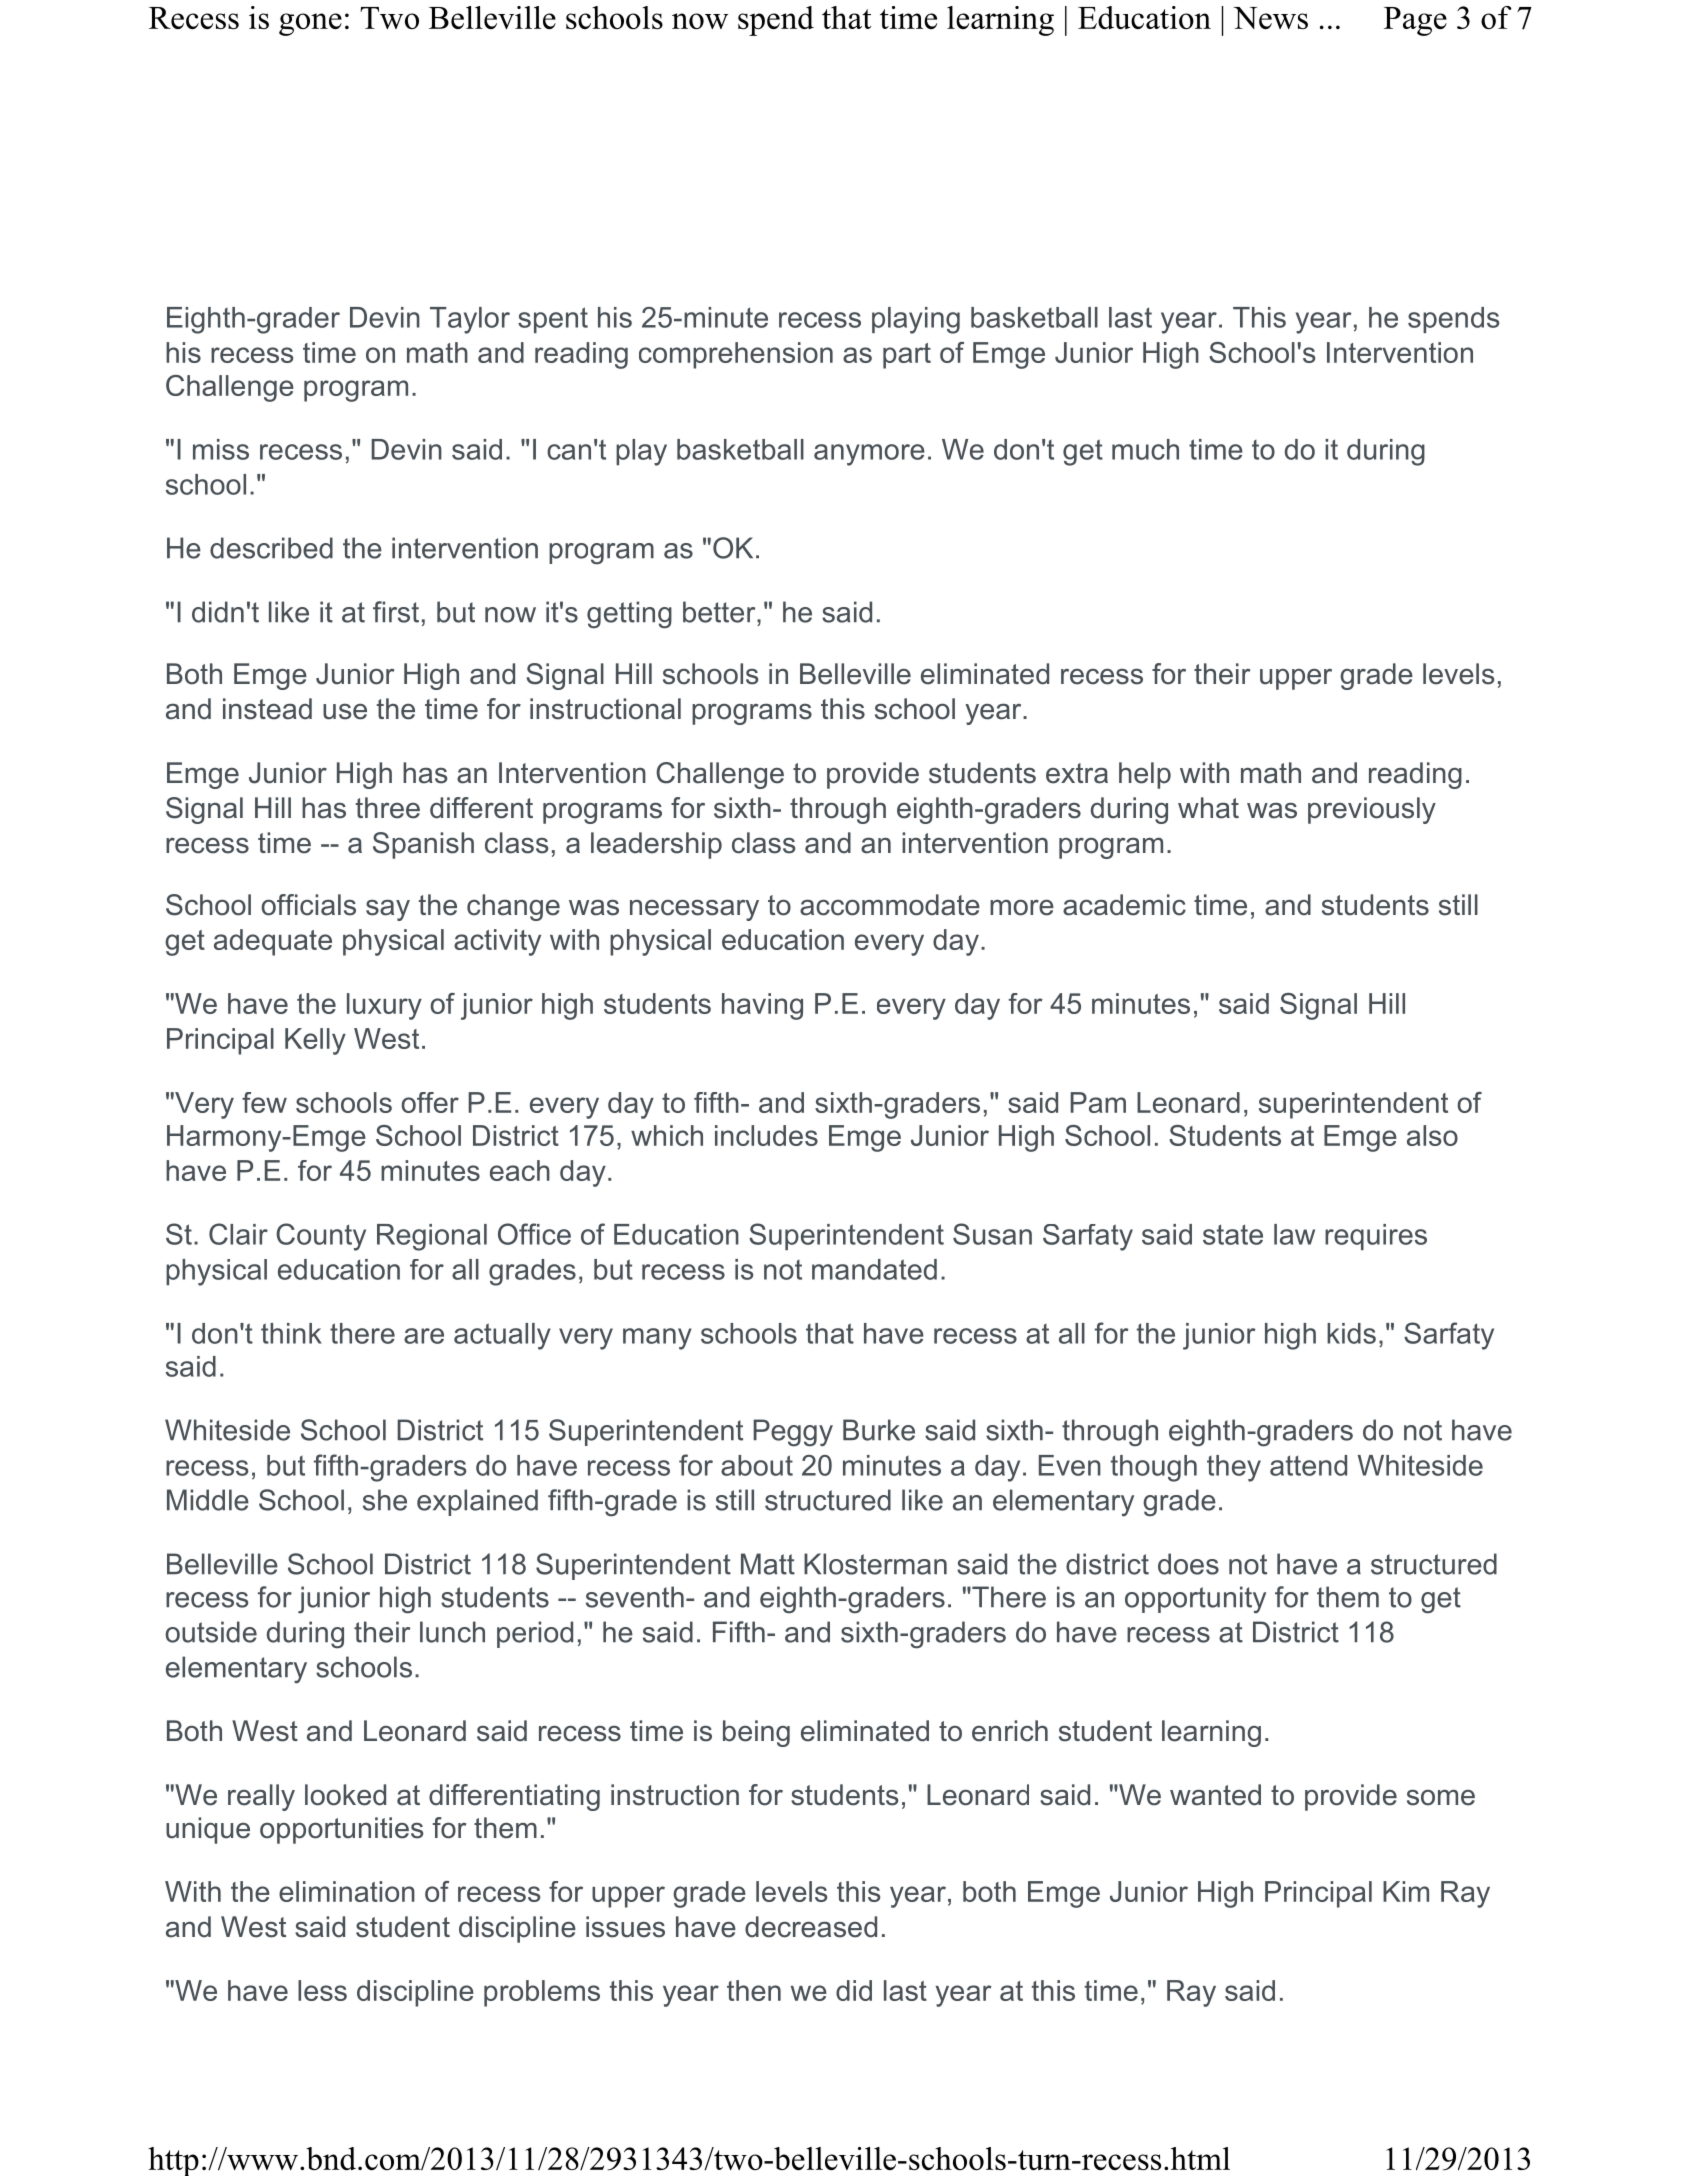 Image resolution: width=1681 pixels, height=2176 pixels. What do you see at coordinates (907, 356) in the screenshot?
I see `part` at bounding box center [907, 356].
